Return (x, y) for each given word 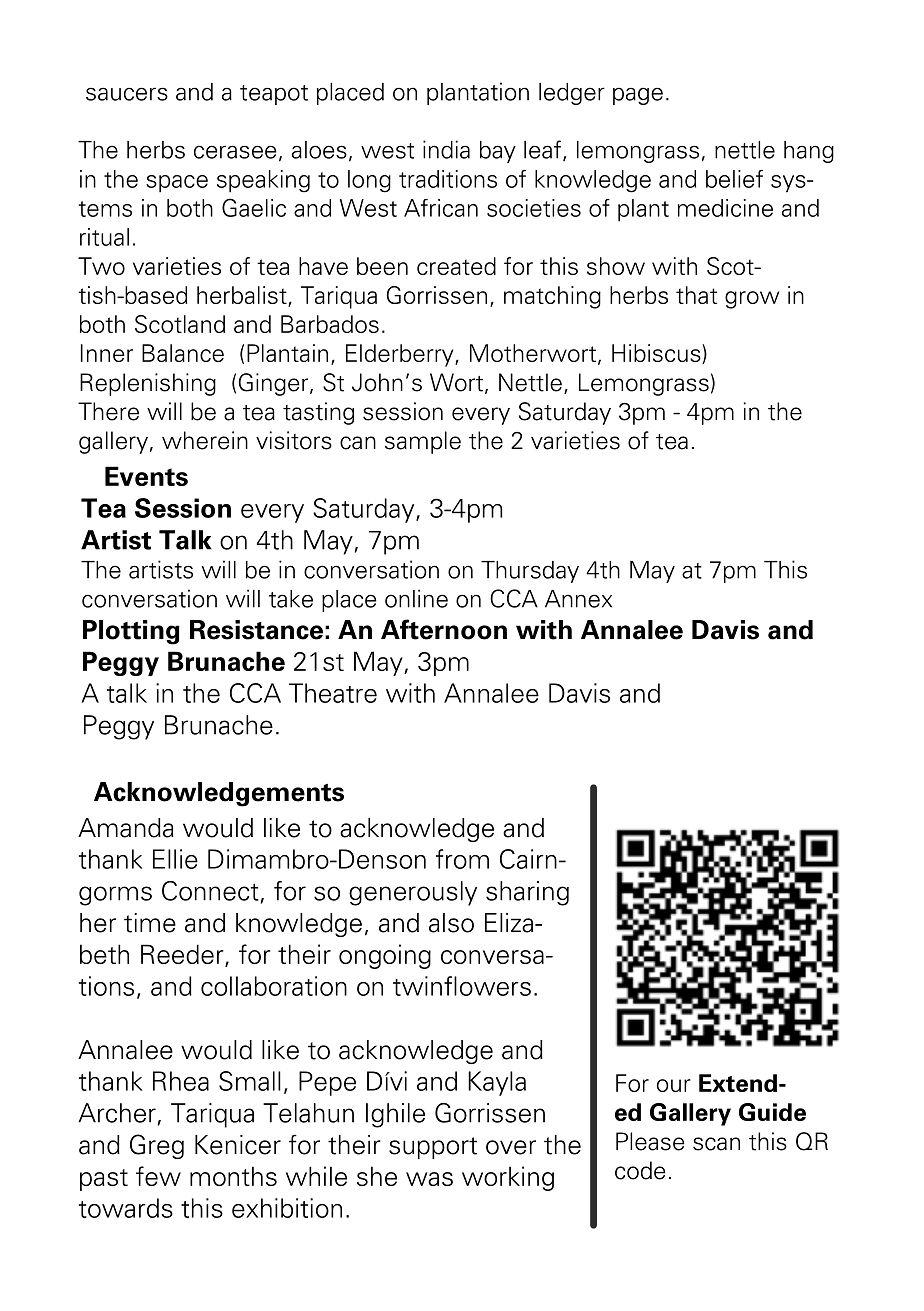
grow (752, 300)
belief (734, 179)
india (446, 149)
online (416, 598)
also (451, 923)
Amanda (126, 828)
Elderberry (401, 355)
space (177, 184)
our (674, 1085)
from (462, 859)
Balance (183, 353)
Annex (578, 599)
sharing (527, 893)
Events (146, 476)
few (158, 1176)
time (150, 923)
